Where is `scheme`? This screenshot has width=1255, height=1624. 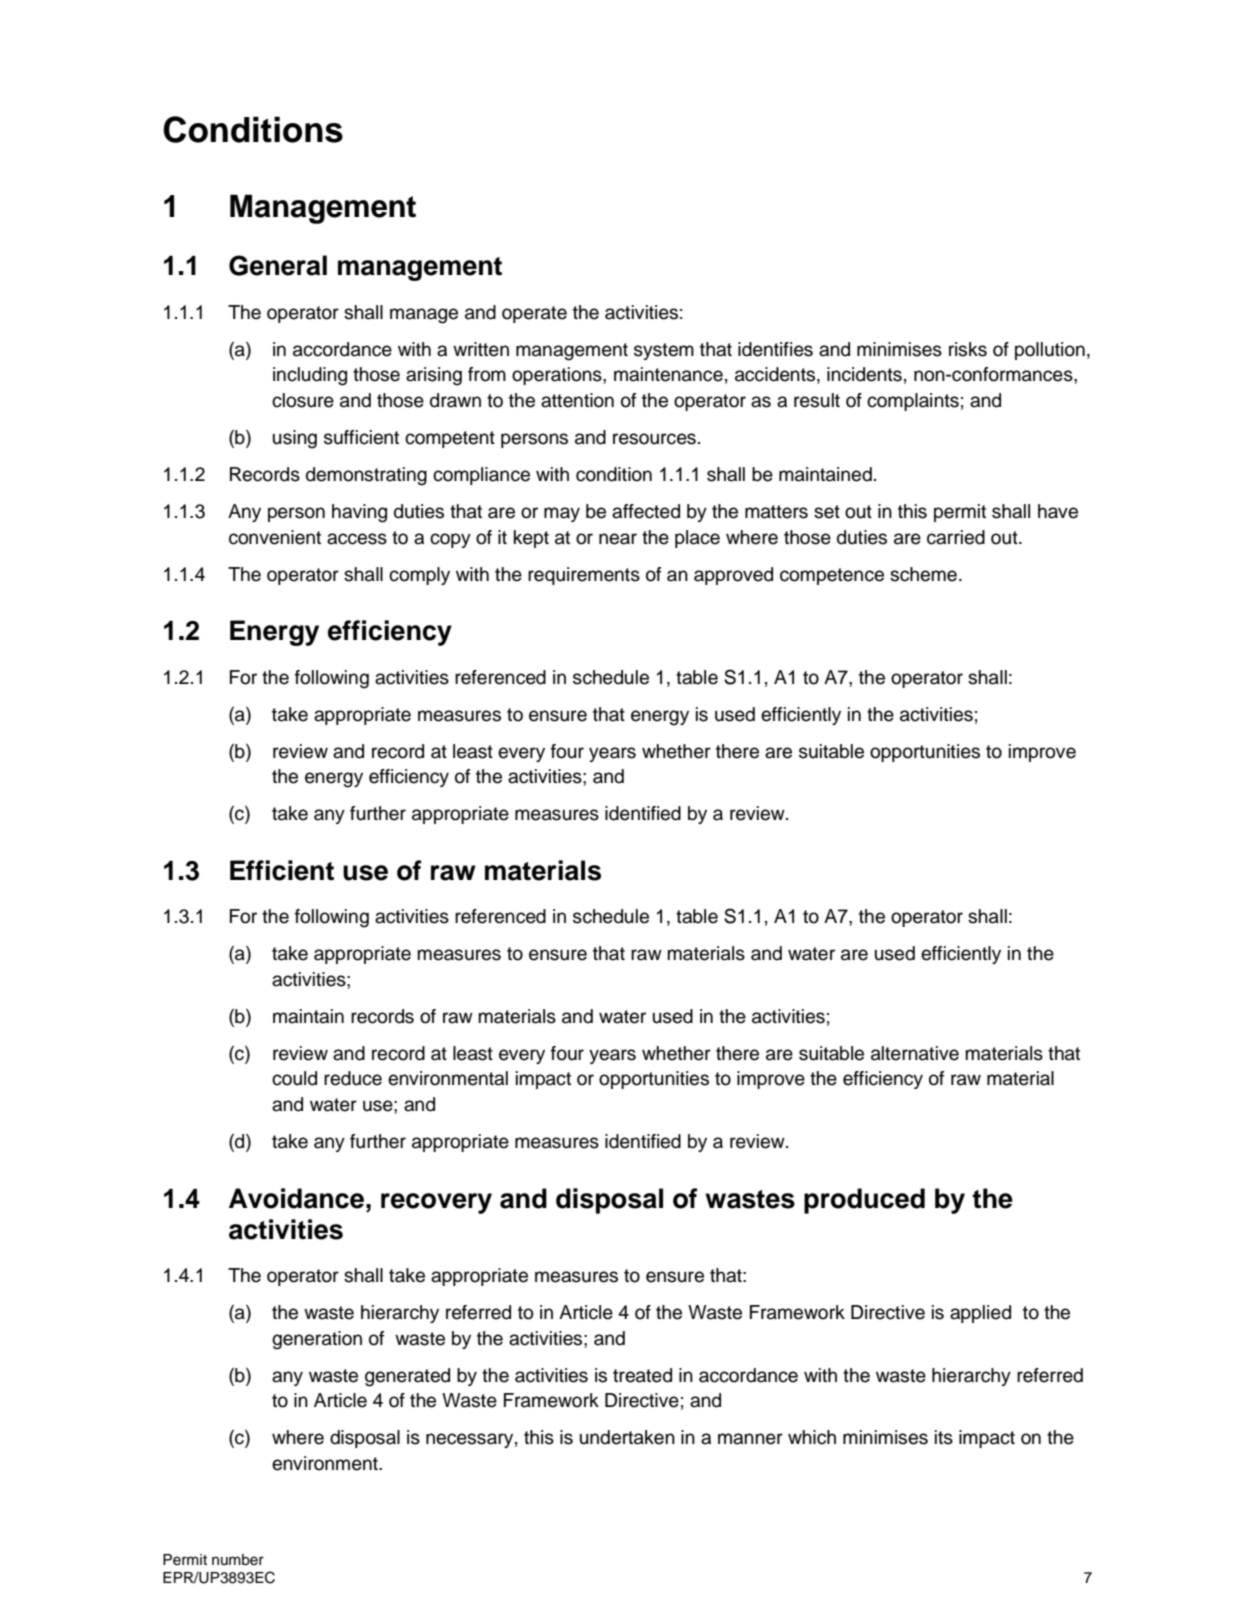 scheme is located at coordinates (923, 574).
